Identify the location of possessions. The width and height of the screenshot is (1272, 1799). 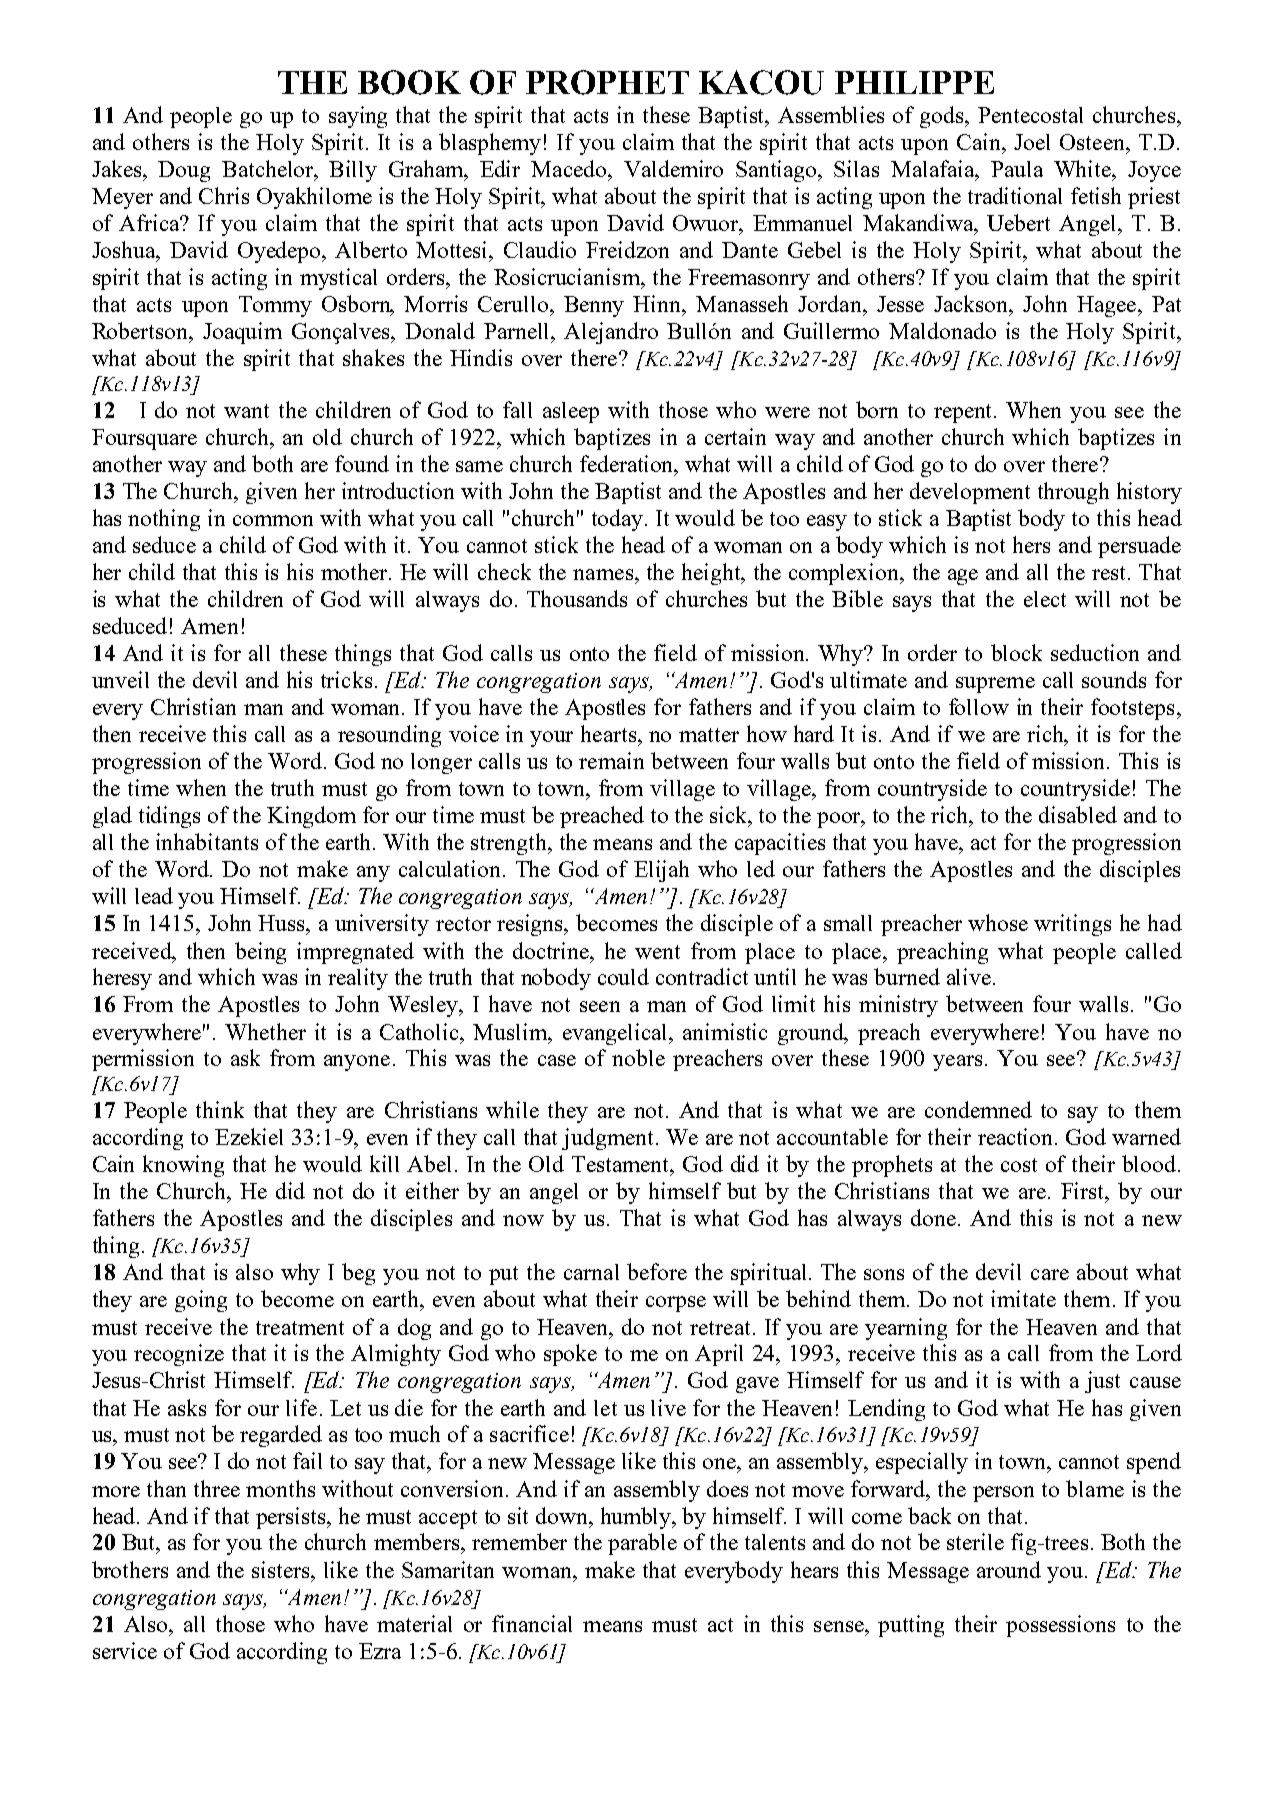
(1060, 1626).
